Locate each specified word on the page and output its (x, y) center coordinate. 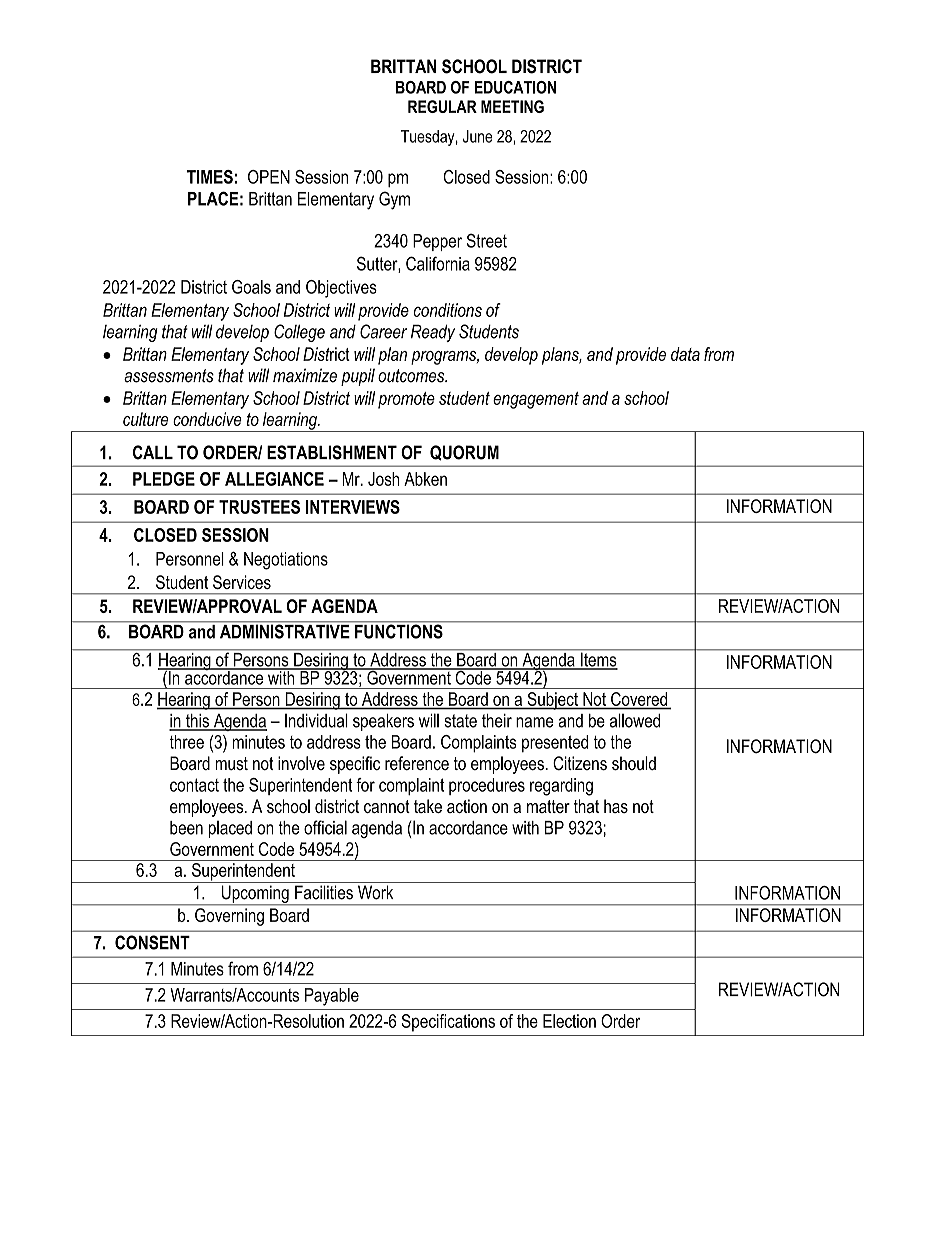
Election (569, 1021)
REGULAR (442, 106)
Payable (332, 997)
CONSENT (152, 942)
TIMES (210, 177)
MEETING (512, 106)
